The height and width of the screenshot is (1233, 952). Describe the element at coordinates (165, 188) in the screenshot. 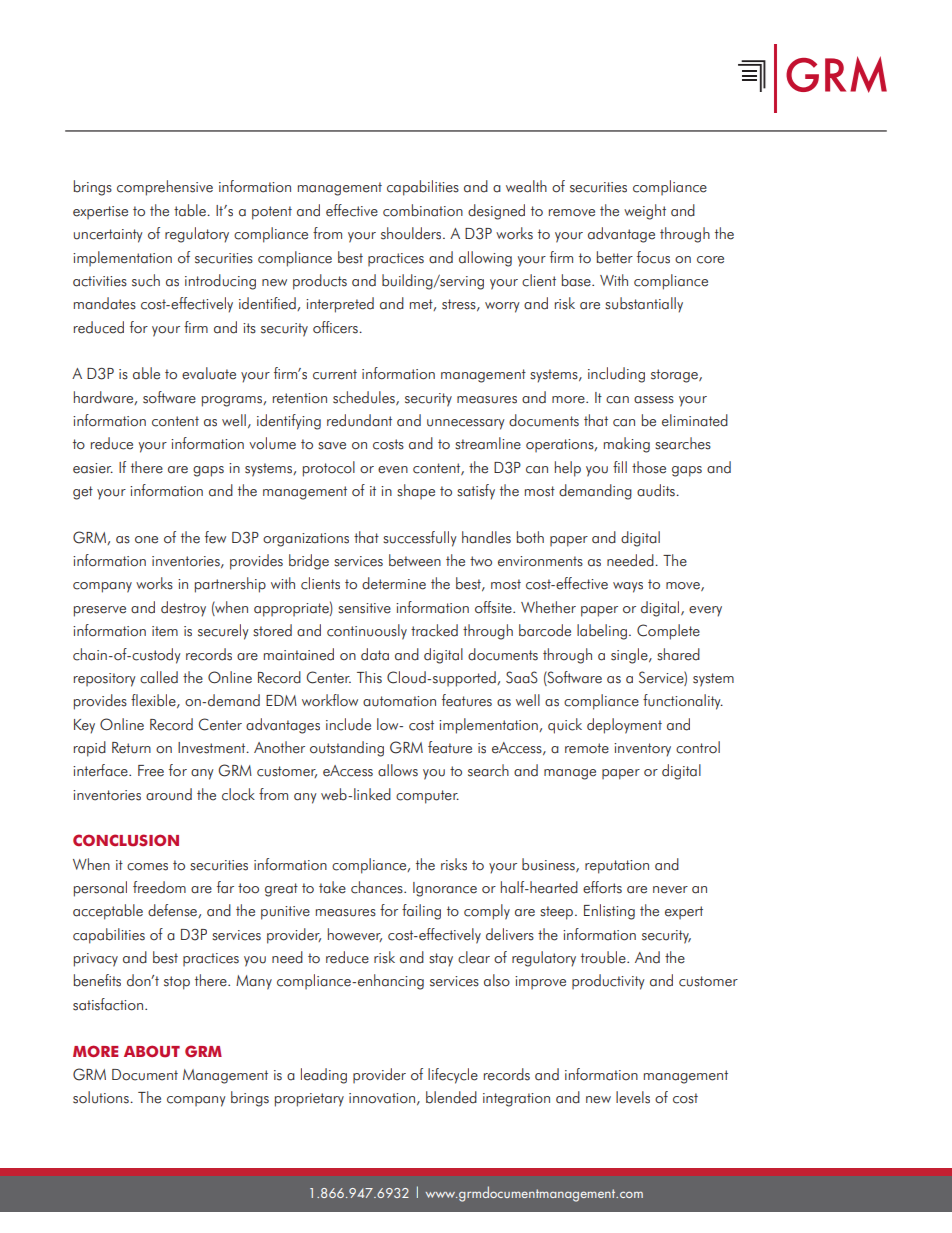

I see `comprehensive` at that location.
